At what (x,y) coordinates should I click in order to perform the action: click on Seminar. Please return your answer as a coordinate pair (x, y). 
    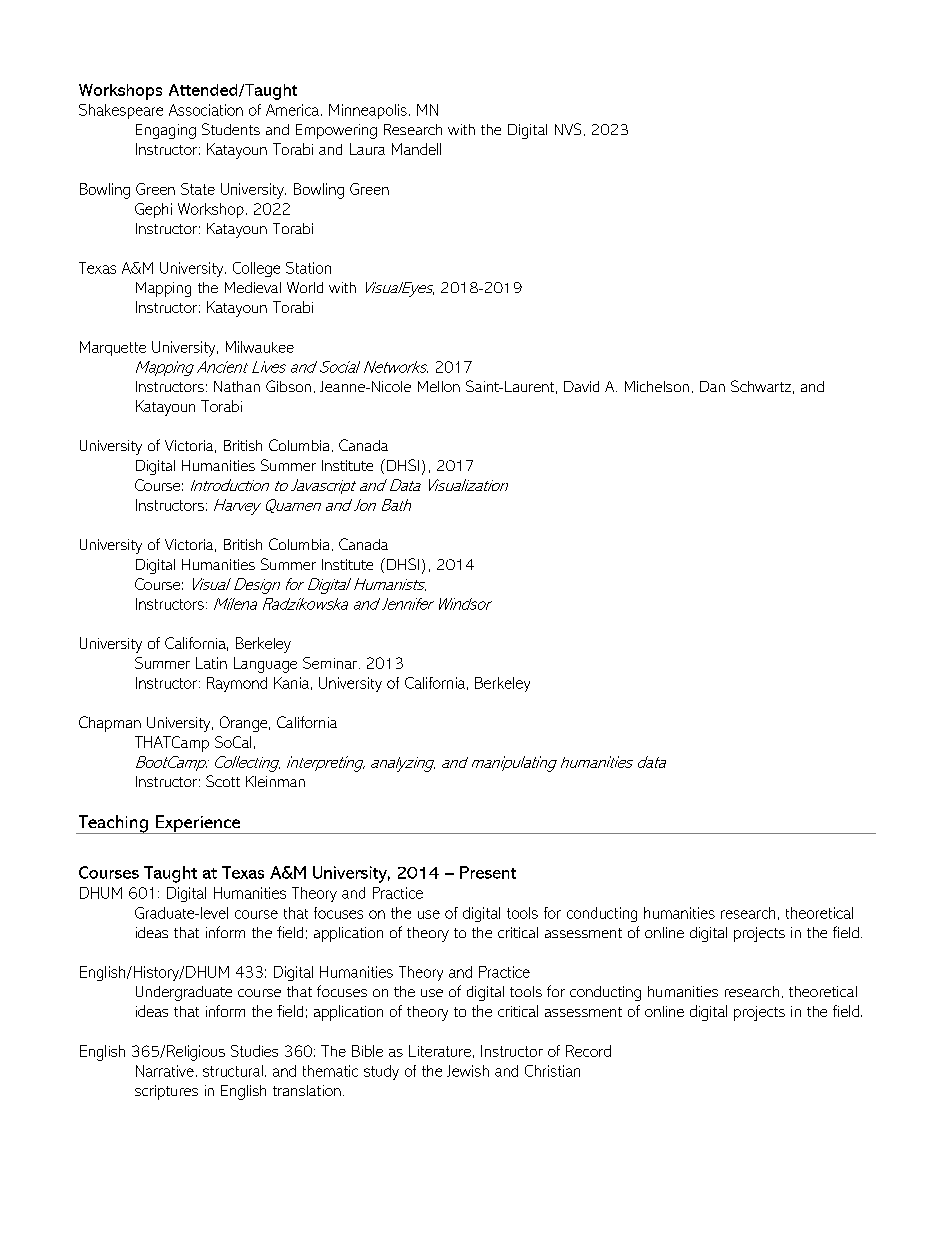
    Looking at the image, I should click on (330, 663).
